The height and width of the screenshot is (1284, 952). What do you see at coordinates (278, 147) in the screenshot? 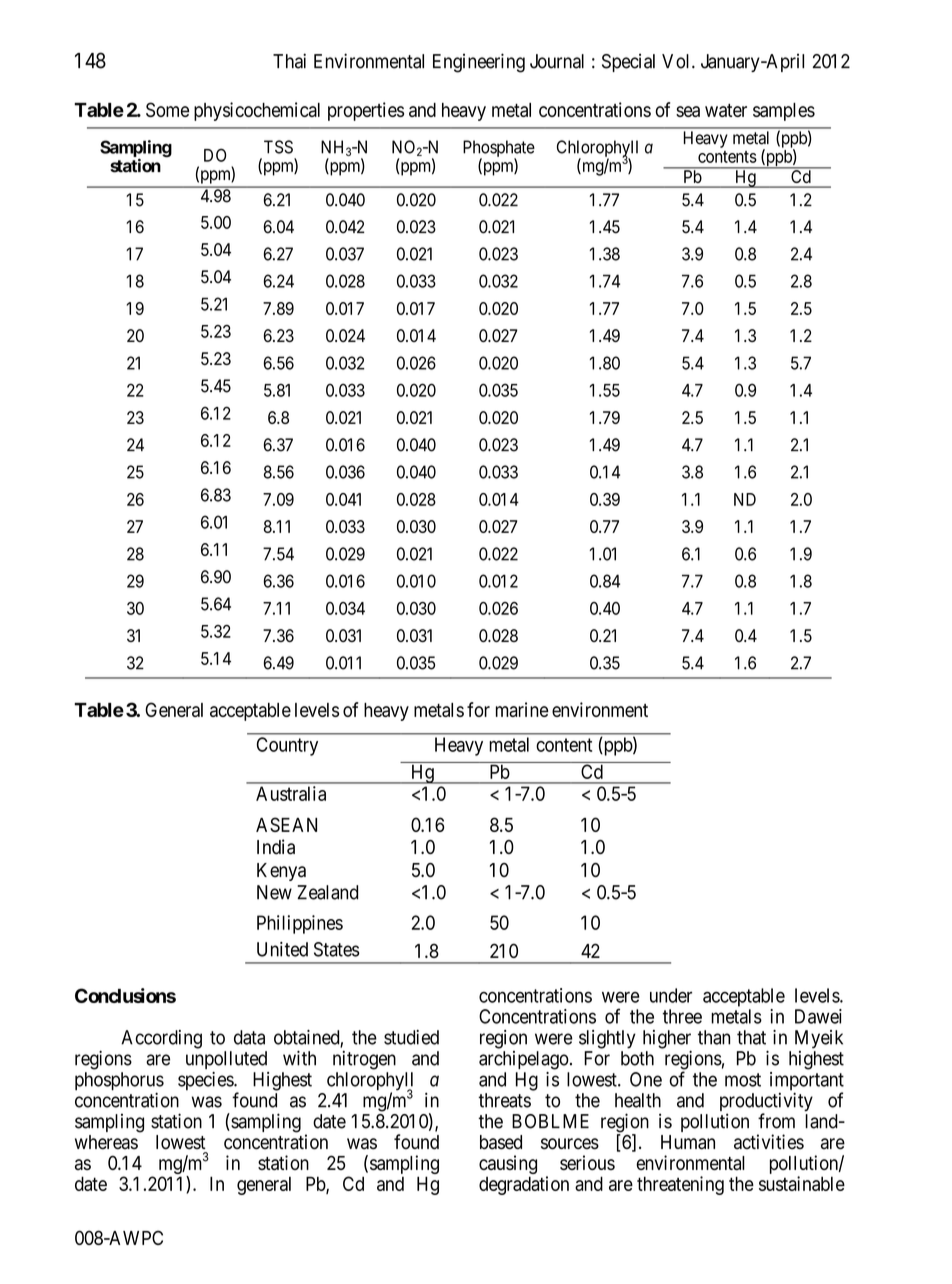
I see `TSS` at bounding box center [278, 147].
